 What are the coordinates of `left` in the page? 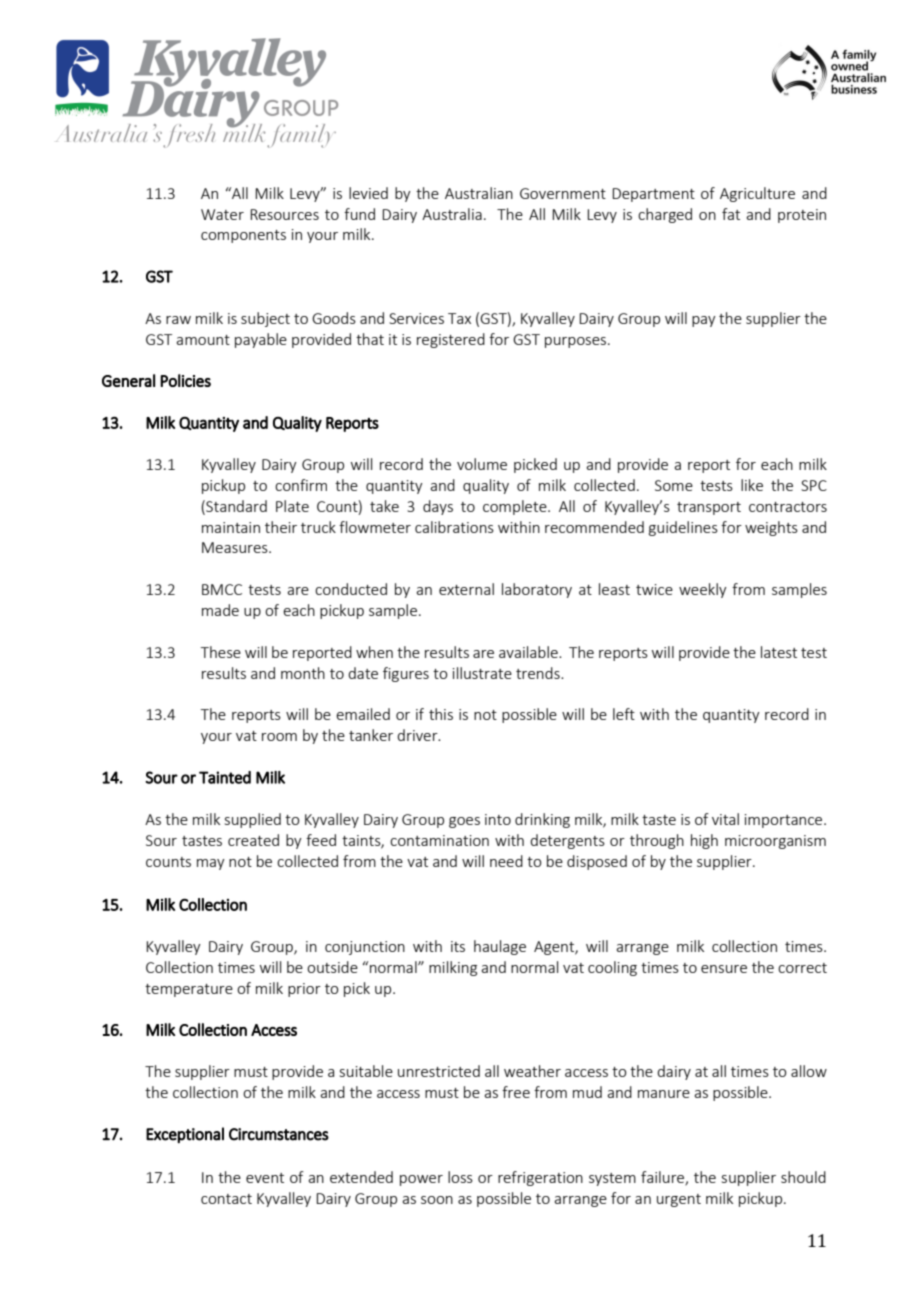 It's located at (624, 714).
